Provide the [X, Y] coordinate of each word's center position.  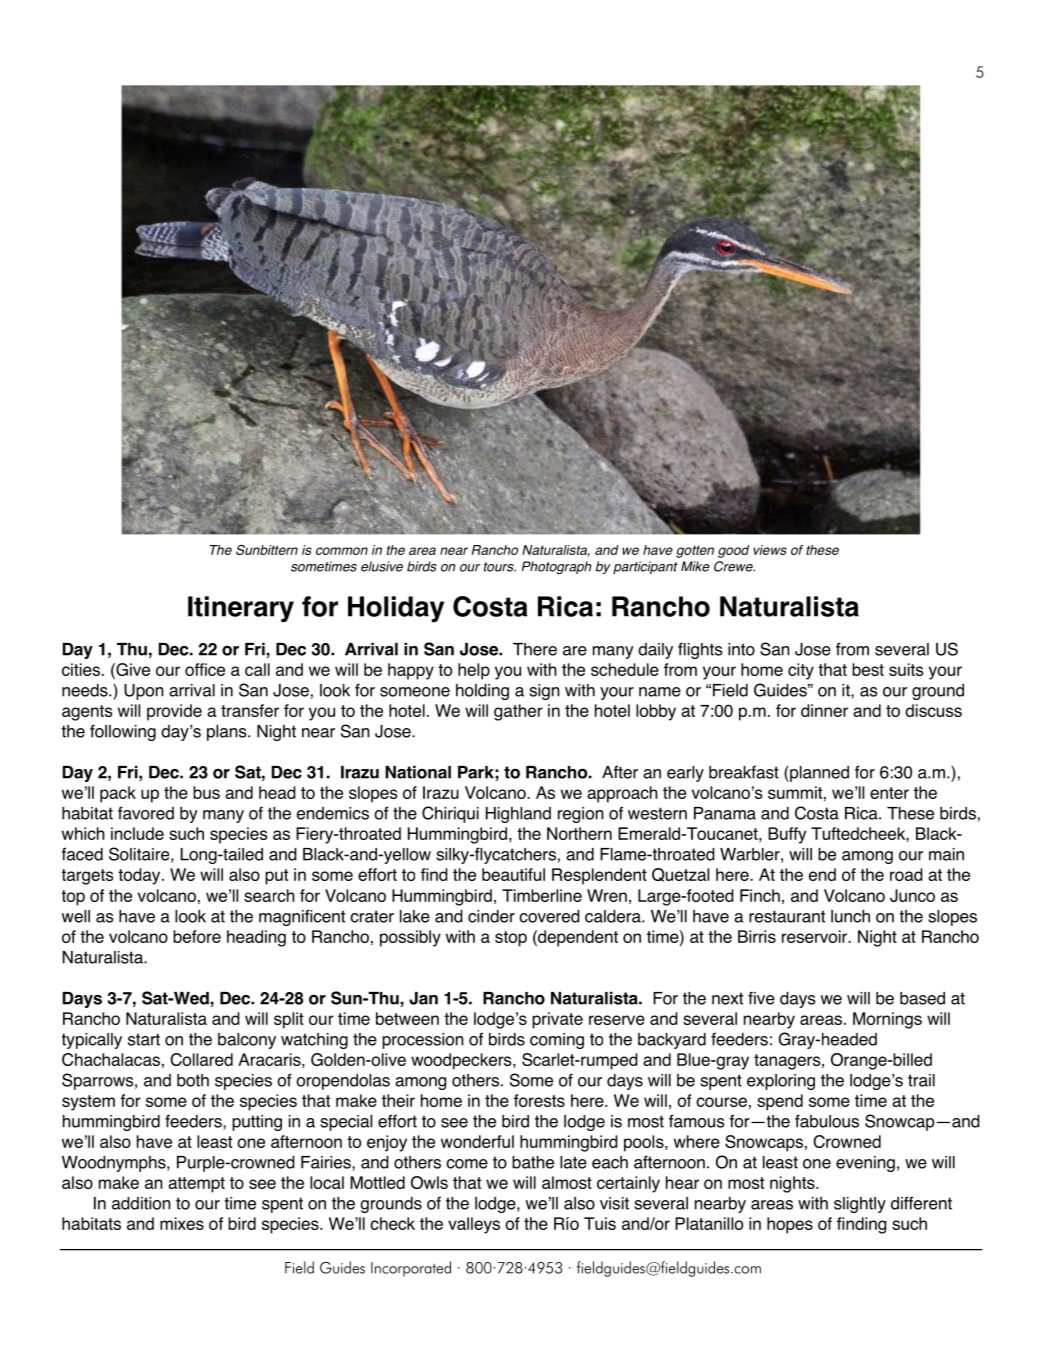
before [197, 936]
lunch [850, 916]
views [770, 550]
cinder [491, 916]
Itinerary [241, 609]
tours [500, 567]
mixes [182, 1223]
